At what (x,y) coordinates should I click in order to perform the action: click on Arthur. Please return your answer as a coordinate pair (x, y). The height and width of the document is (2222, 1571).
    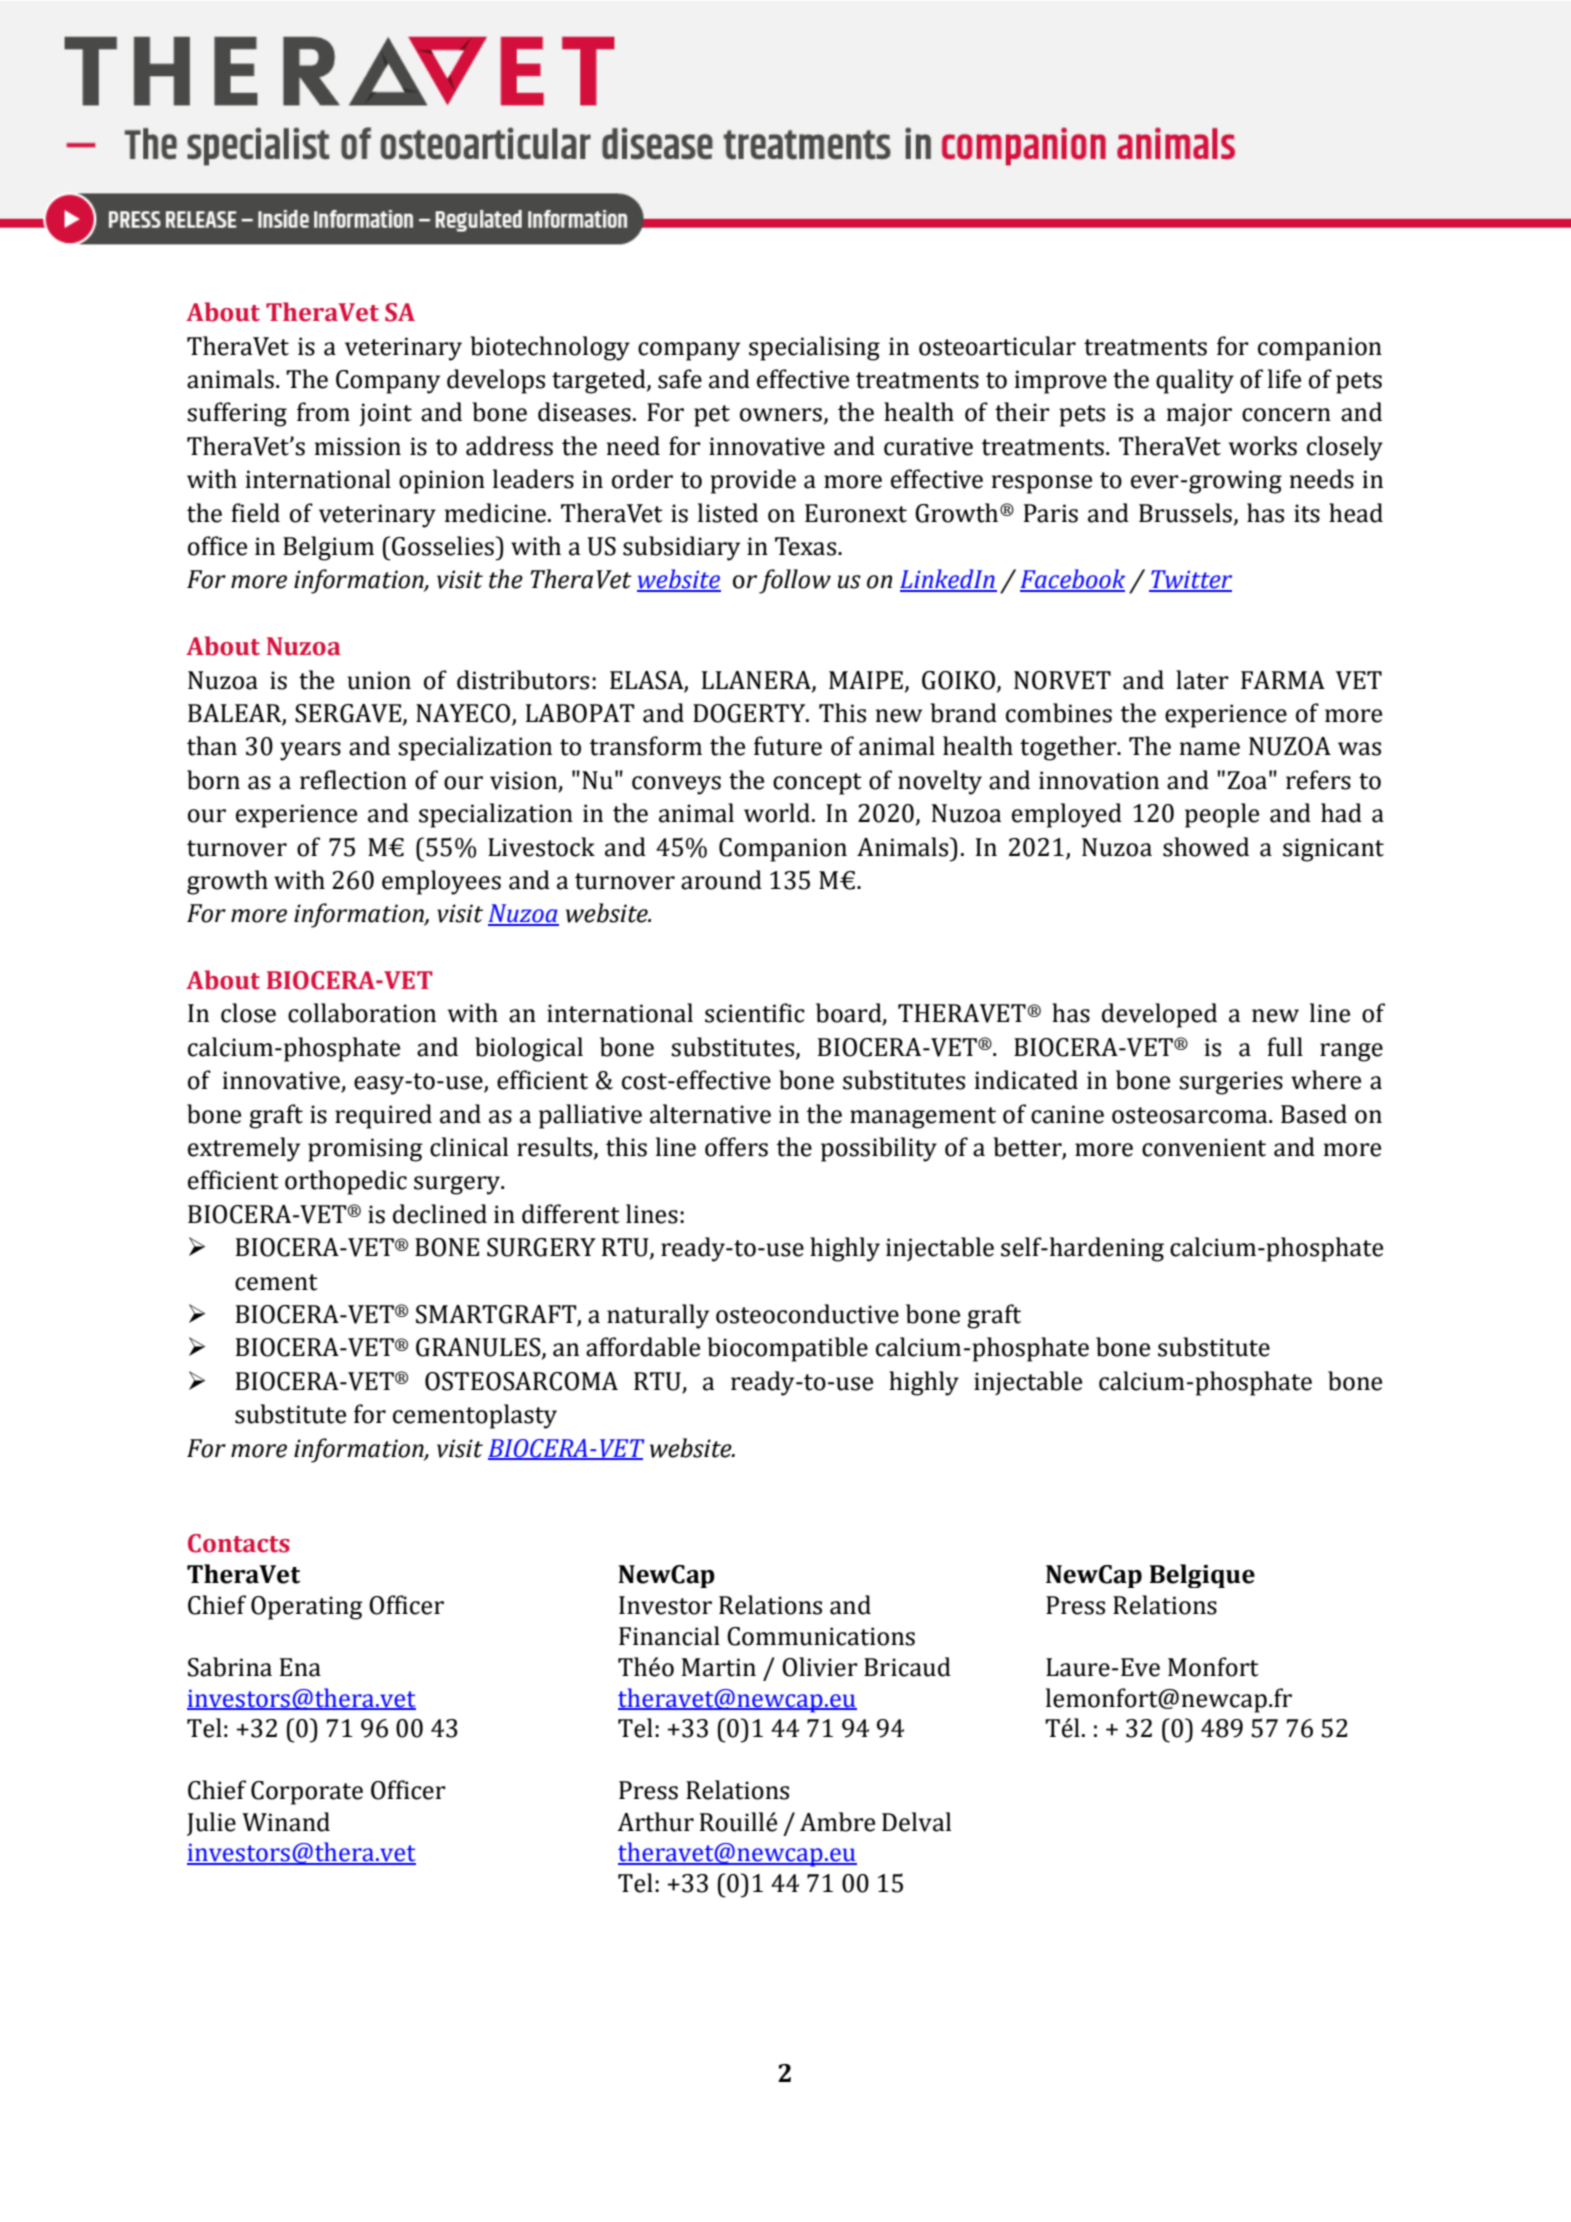
    Looking at the image, I should click on (655, 1822).
